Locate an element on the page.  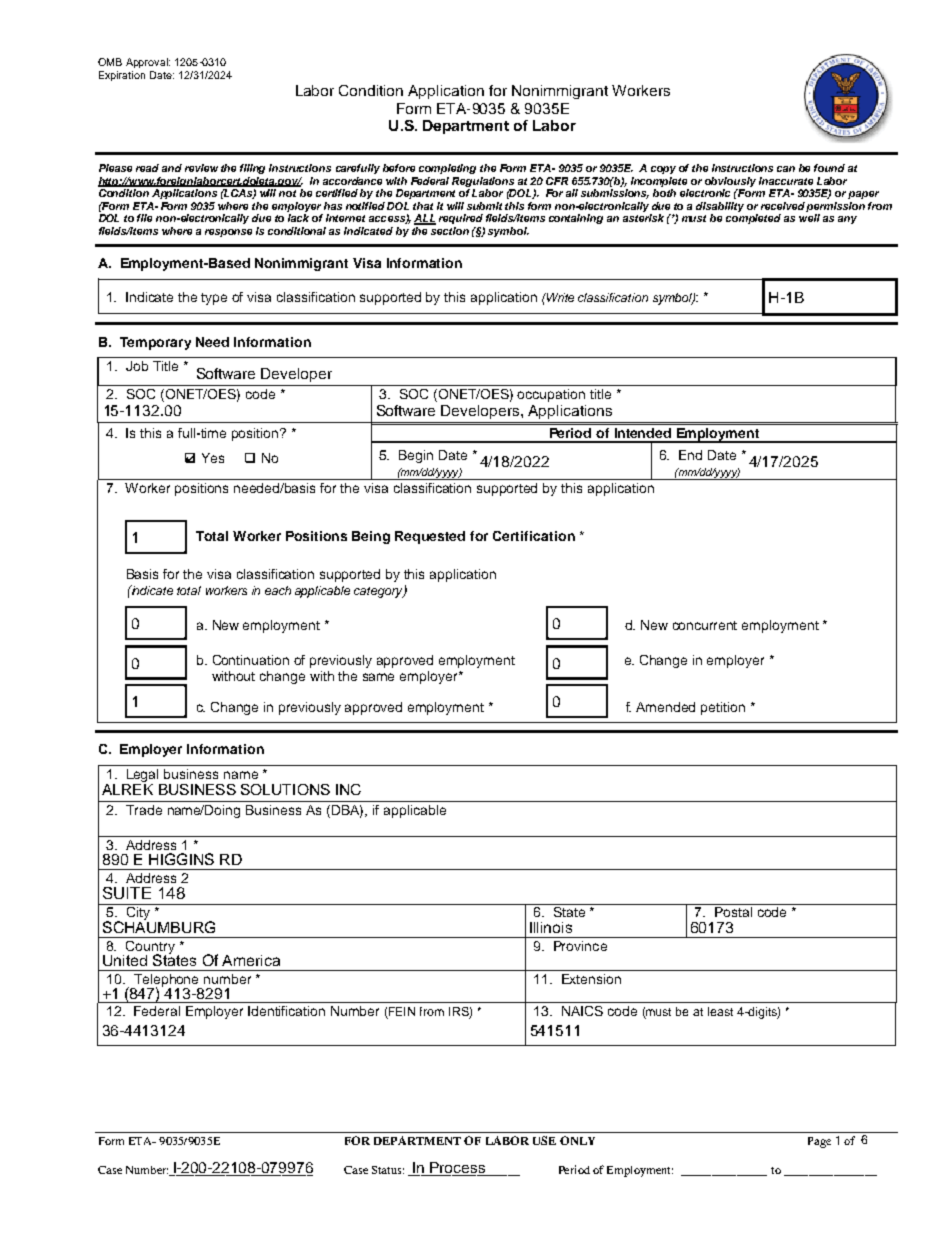
can is located at coordinates (786, 169).
